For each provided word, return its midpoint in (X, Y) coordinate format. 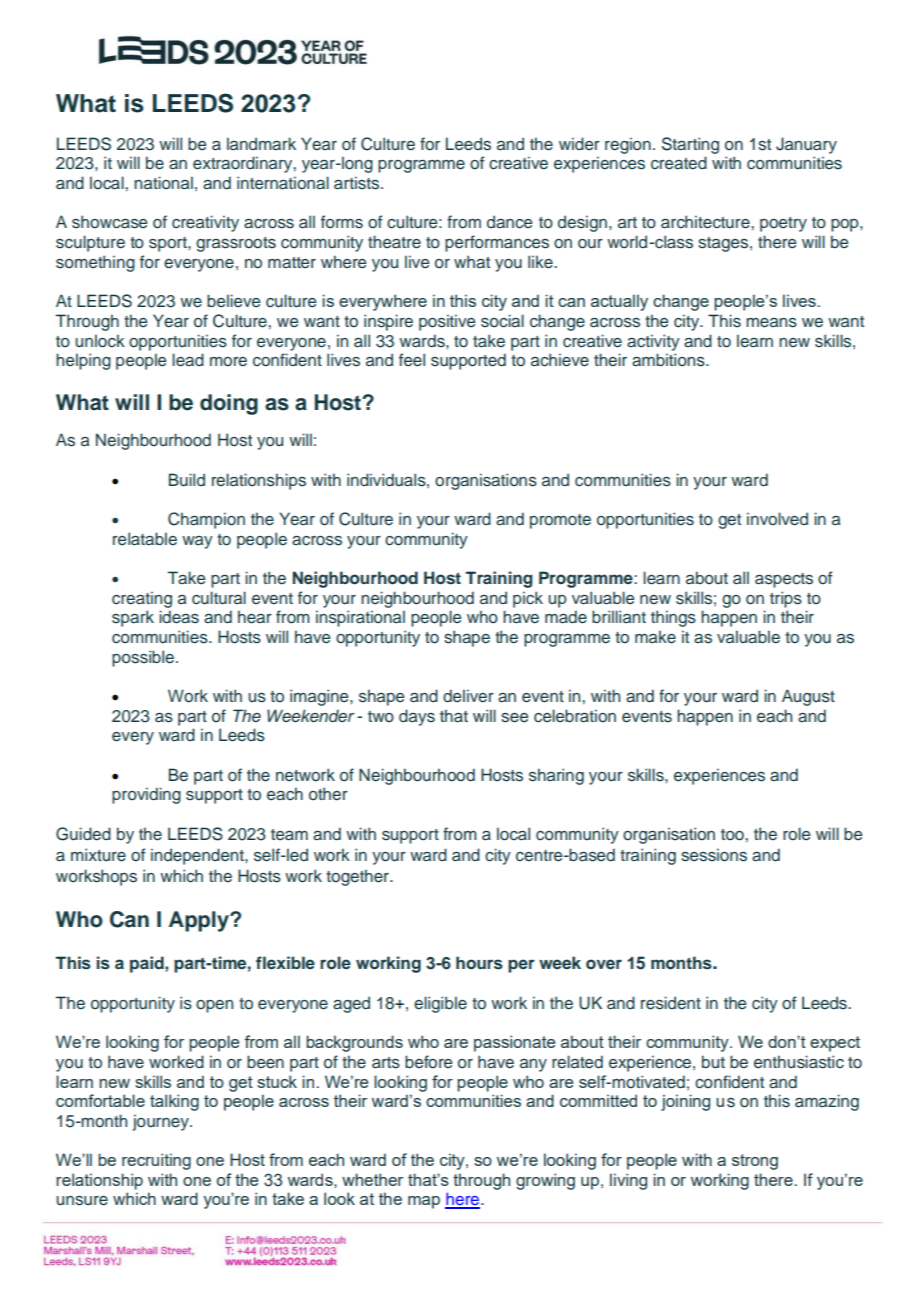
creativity (205, 223)
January (806, 145)
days (417, 717)
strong (755, 1162)
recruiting (156, 1161)
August (808, 697)
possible (143, 658)
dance (509, 222)
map (424, 1202)
